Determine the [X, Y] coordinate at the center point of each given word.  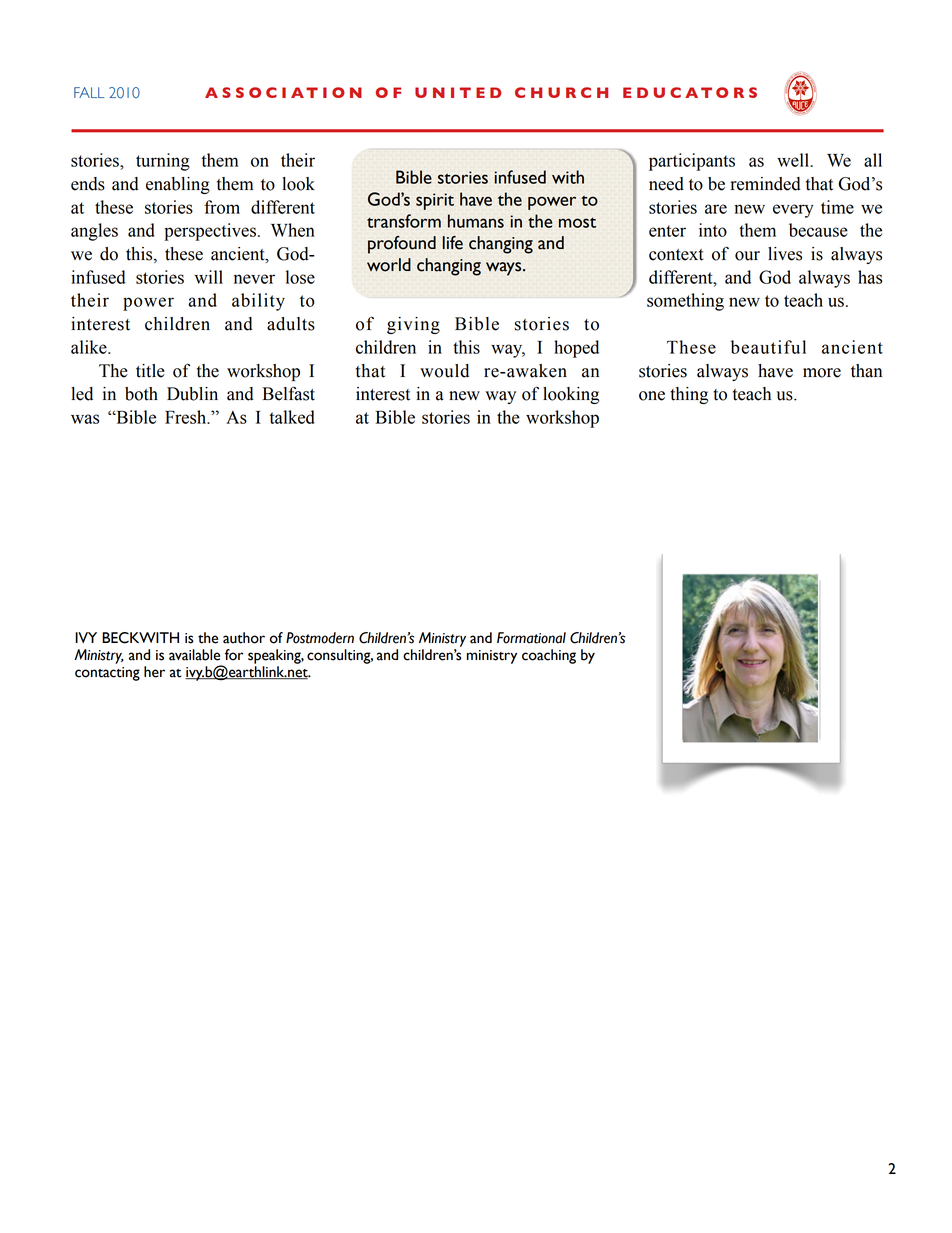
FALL [89, 92]
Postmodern [320, 638]
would [444, 371]
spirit [435, 201]
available [194, 655]
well [794, 160]
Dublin [192, 394]
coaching [549, 656]
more [822, 373]
